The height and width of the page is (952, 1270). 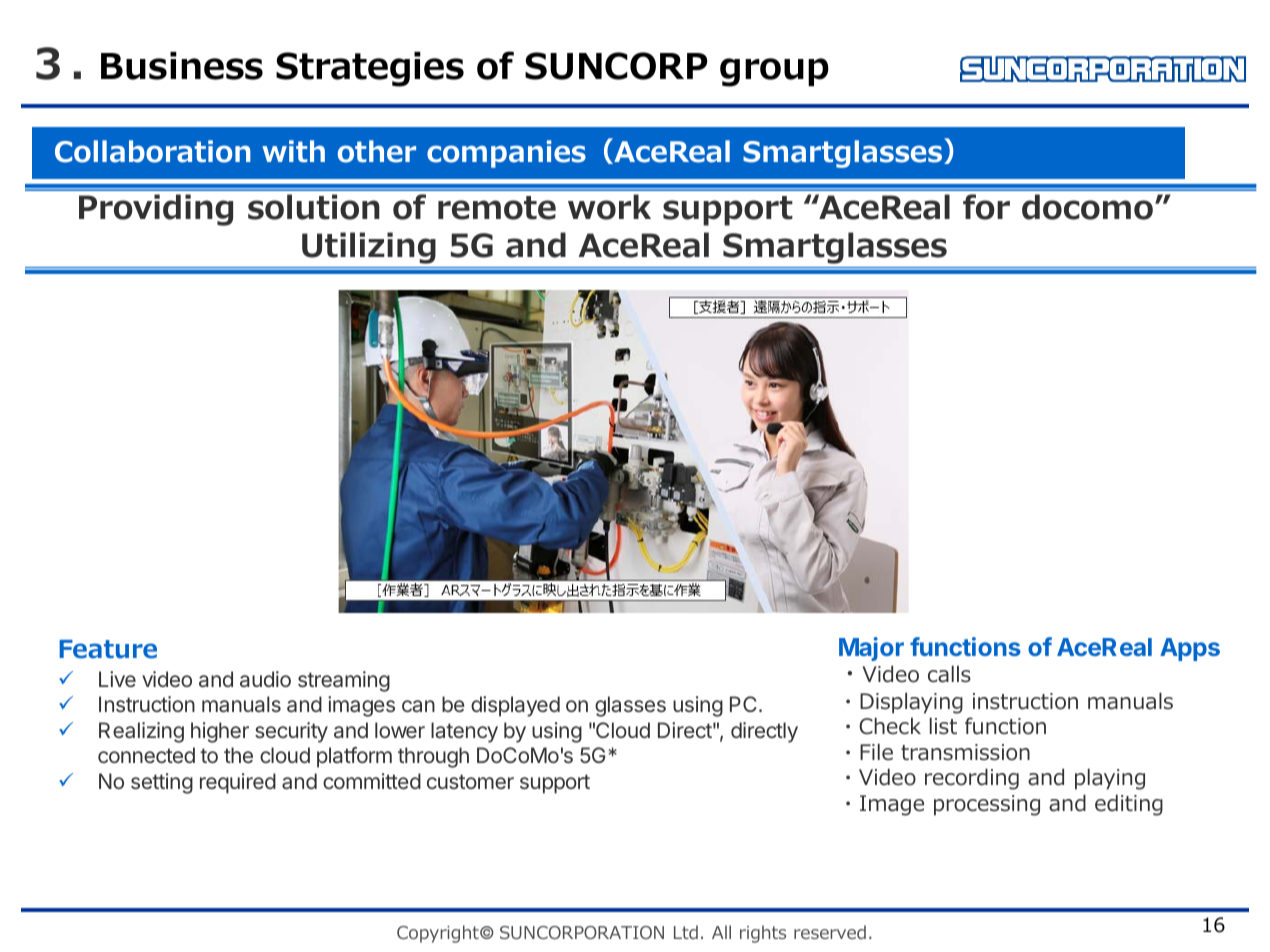 I want to click on Business, so click(x=182, y=66).
